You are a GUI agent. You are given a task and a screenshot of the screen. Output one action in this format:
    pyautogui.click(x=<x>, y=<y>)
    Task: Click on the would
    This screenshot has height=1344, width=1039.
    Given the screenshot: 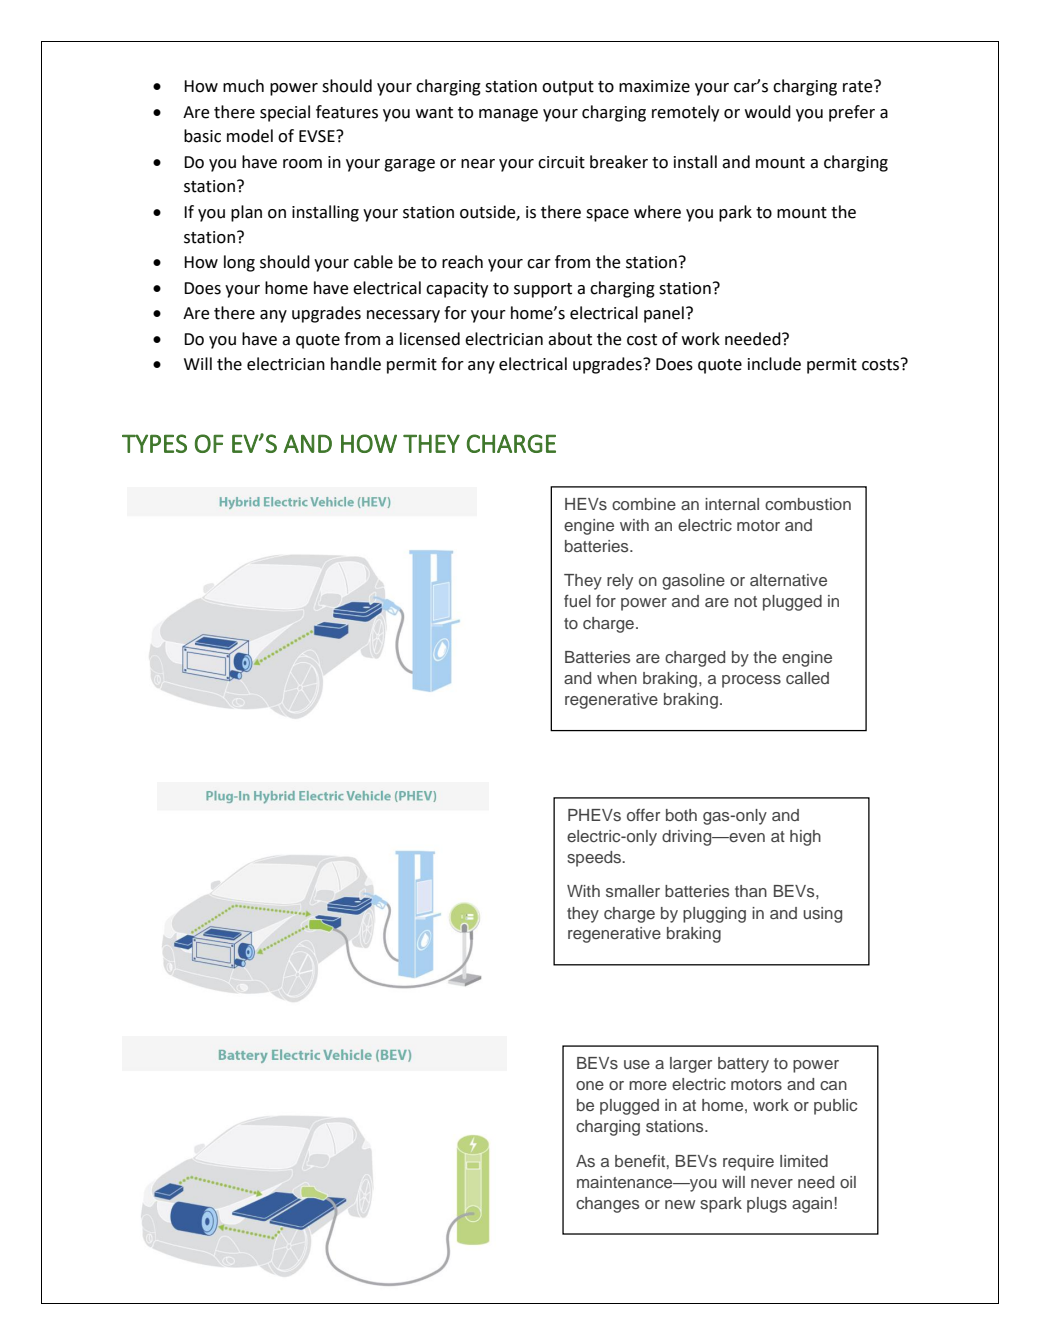 What is the action you would take?
    pyautogui.click(x=768, y=112)
